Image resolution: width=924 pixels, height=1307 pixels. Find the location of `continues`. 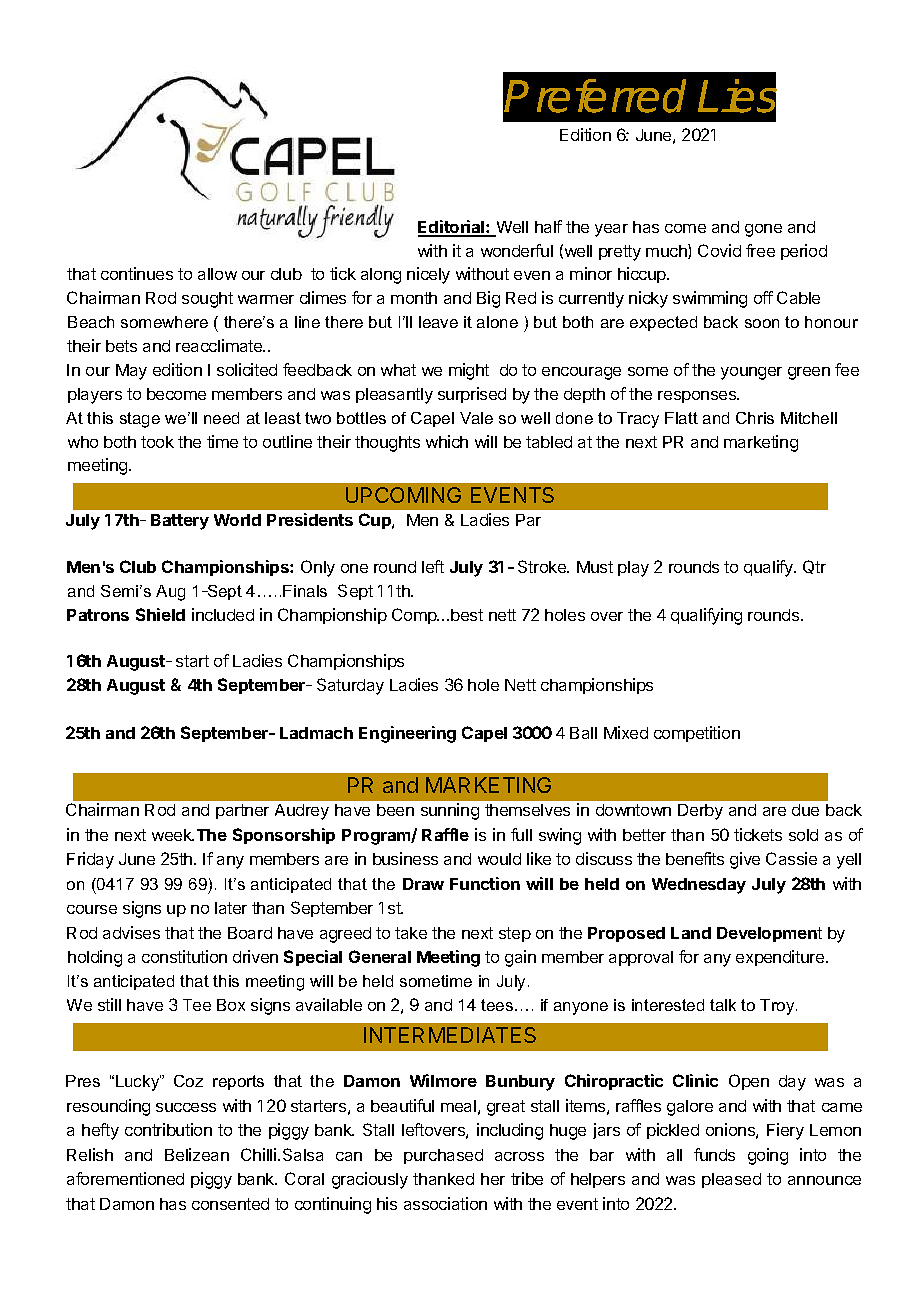

continues is located at coordinates (137, 273).
